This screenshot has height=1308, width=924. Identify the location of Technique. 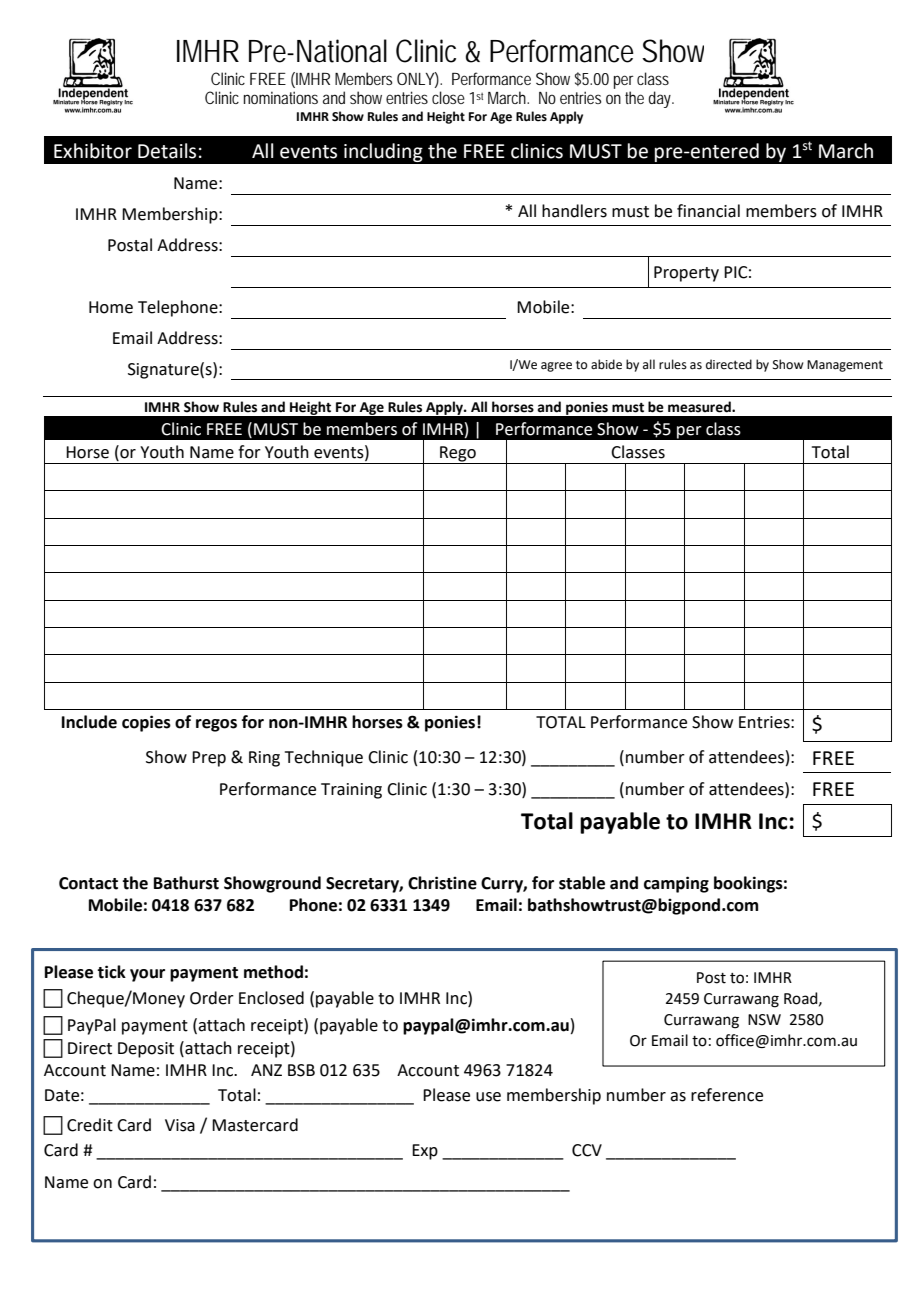
(324, 758).
